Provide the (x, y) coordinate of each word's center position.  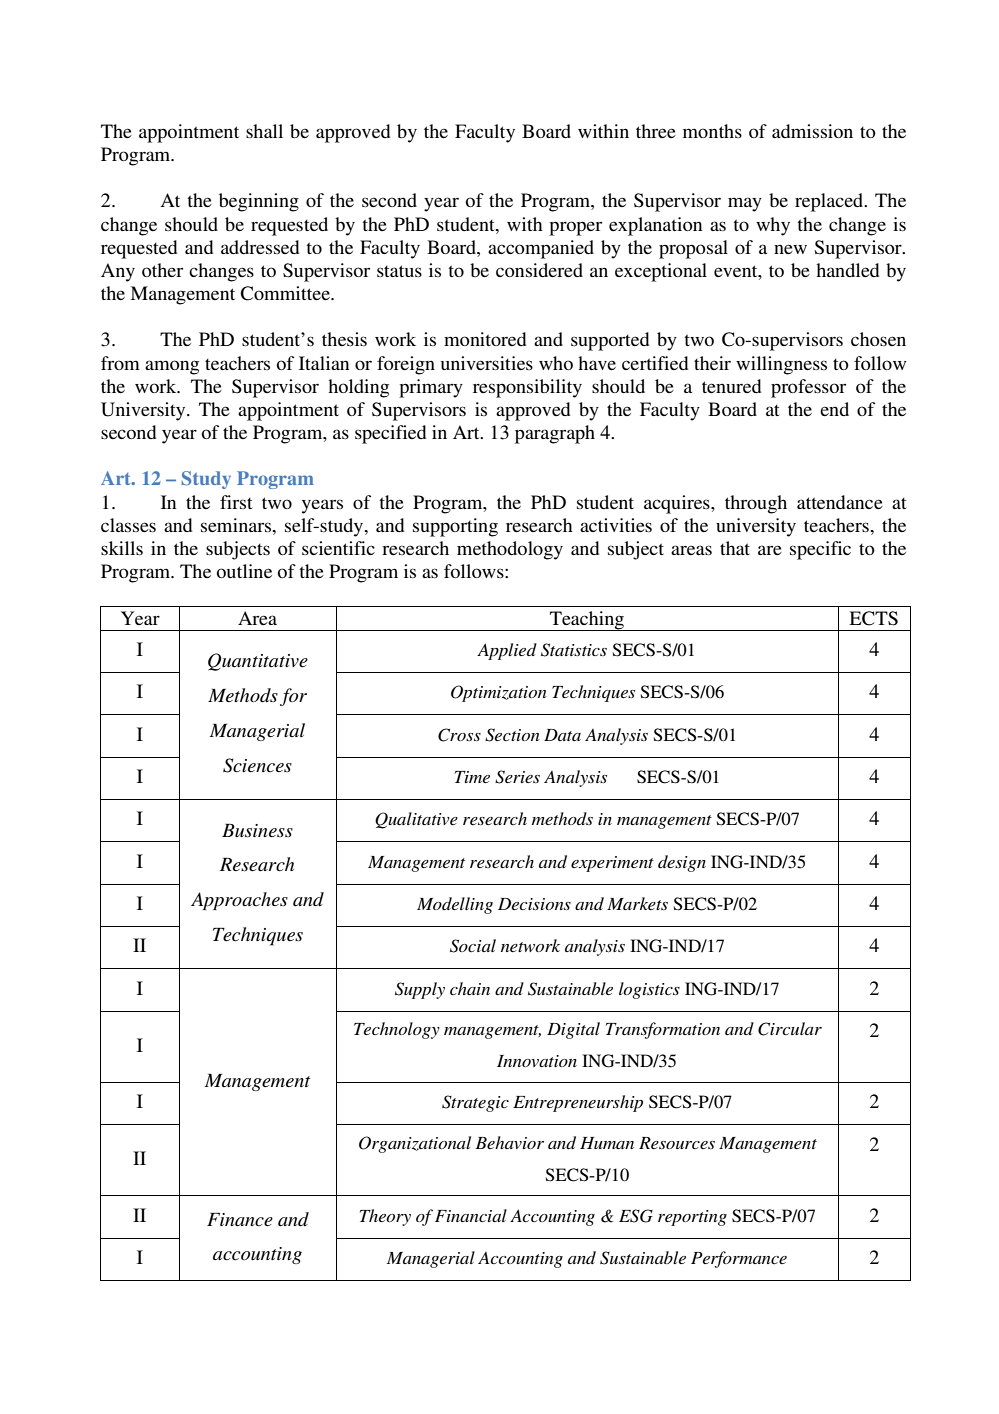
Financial (471, 1215)
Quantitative (258, 662)
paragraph (555, 434)
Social (473, 946)
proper (575, 228)
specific (820, 550)
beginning (259, 202)
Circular (790, 1029)
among (172, 367)
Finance (240, 1220)
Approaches (239, 901)
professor (808, 388)
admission (812, 131)
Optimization (499, 693)
